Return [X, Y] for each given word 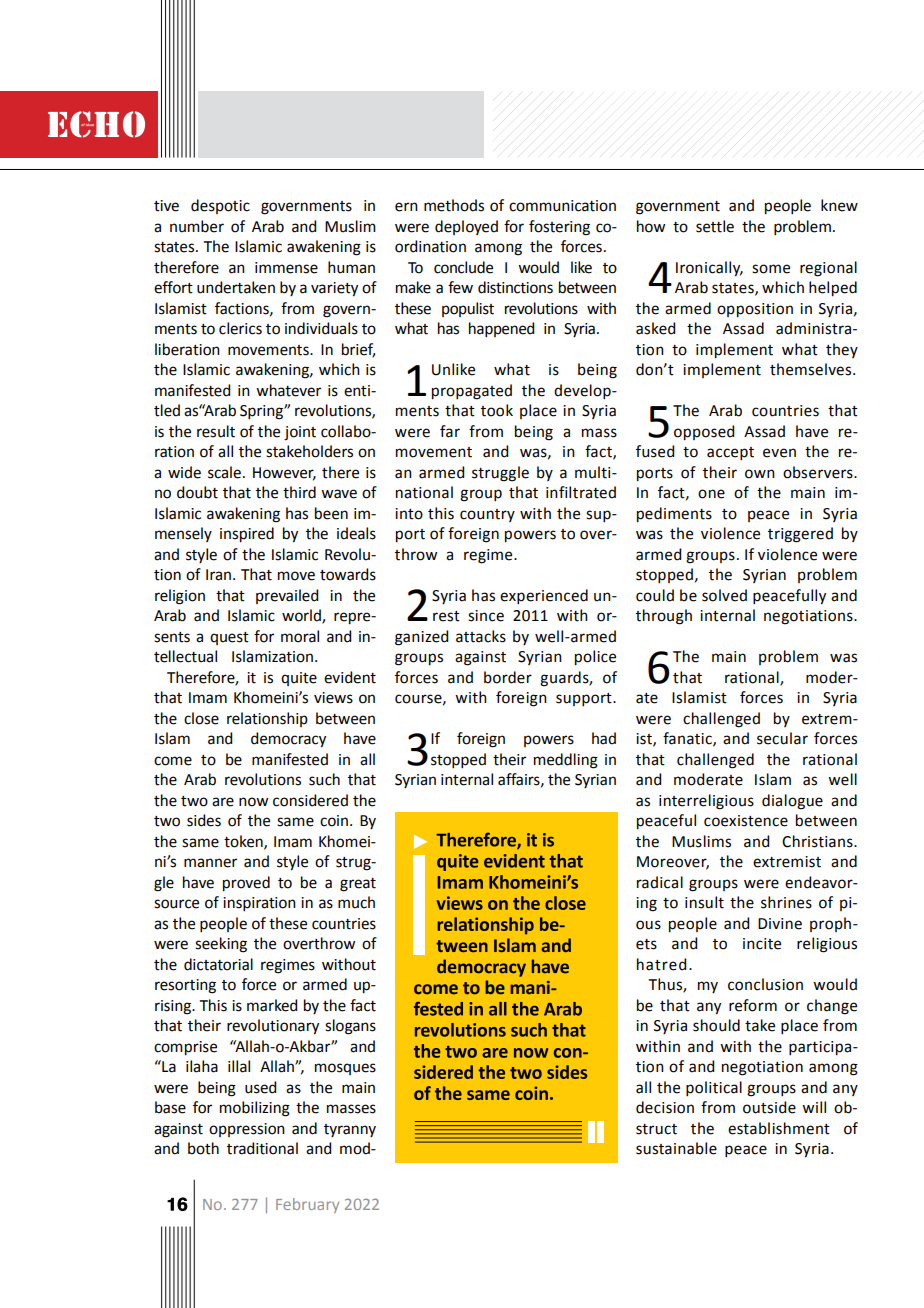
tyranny [350, 1130]
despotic [220, 206]
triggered [800, 535]
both [203, 1148]
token [244, 842]
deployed [466, 227]
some [771, 269]
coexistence [746, 821]
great [358, 885]
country [487, 515]
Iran [220, 575]
